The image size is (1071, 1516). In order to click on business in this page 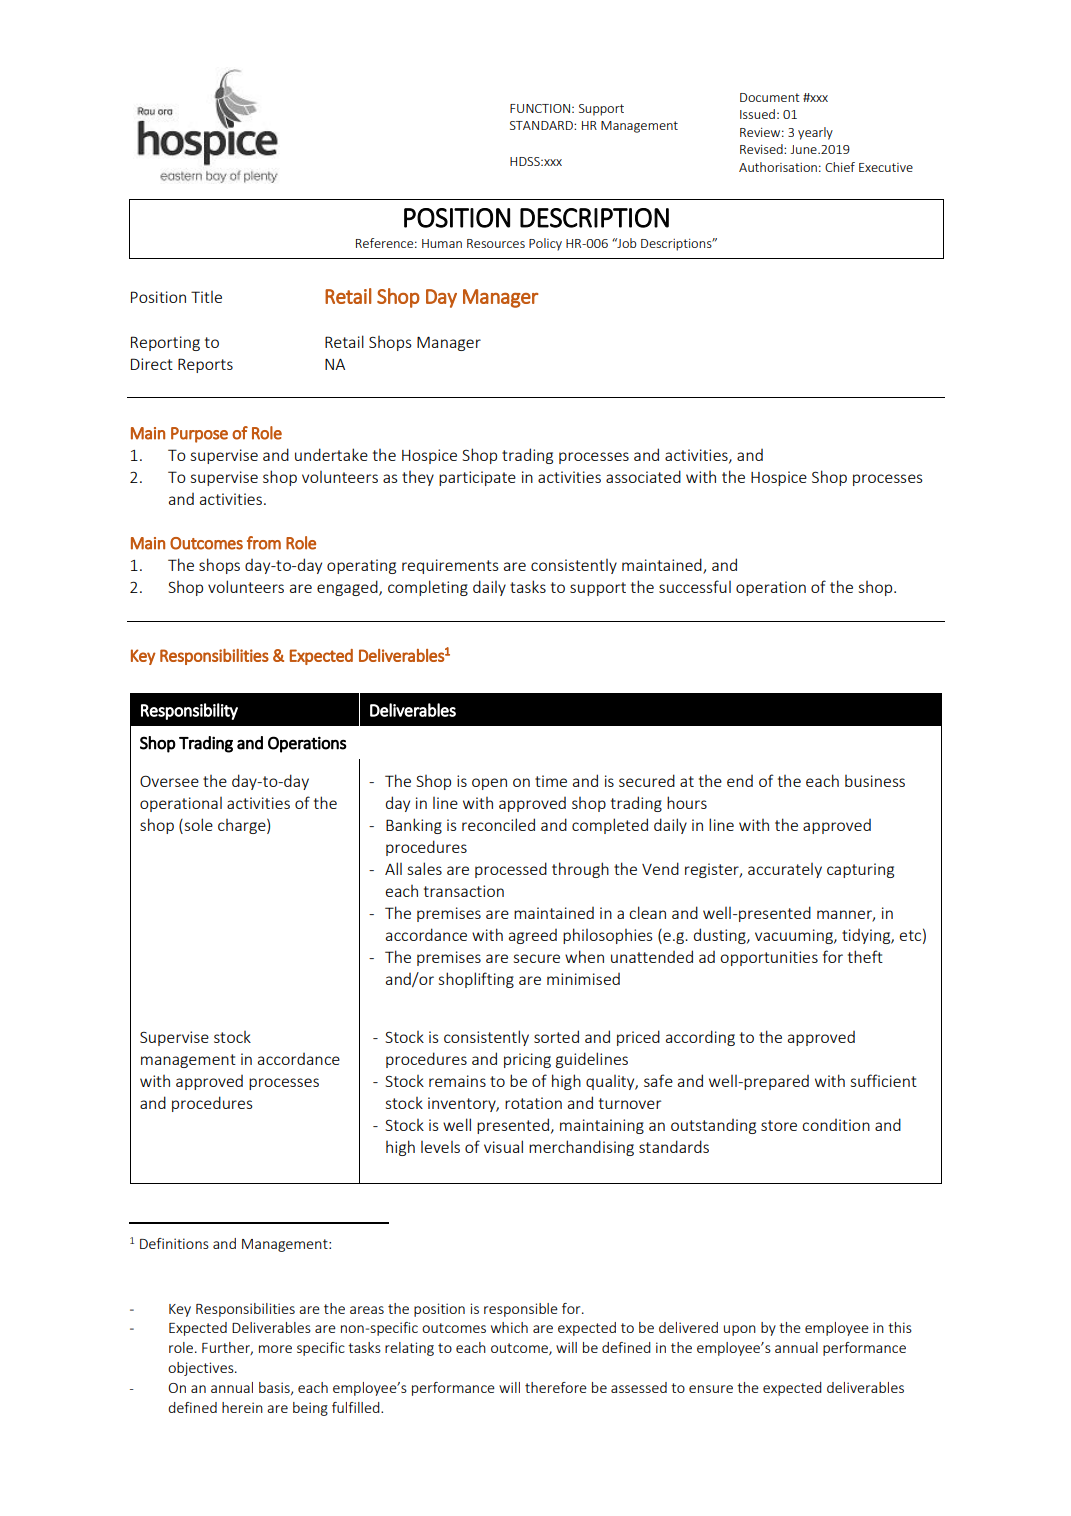, I will do `click(875, 781)`.
